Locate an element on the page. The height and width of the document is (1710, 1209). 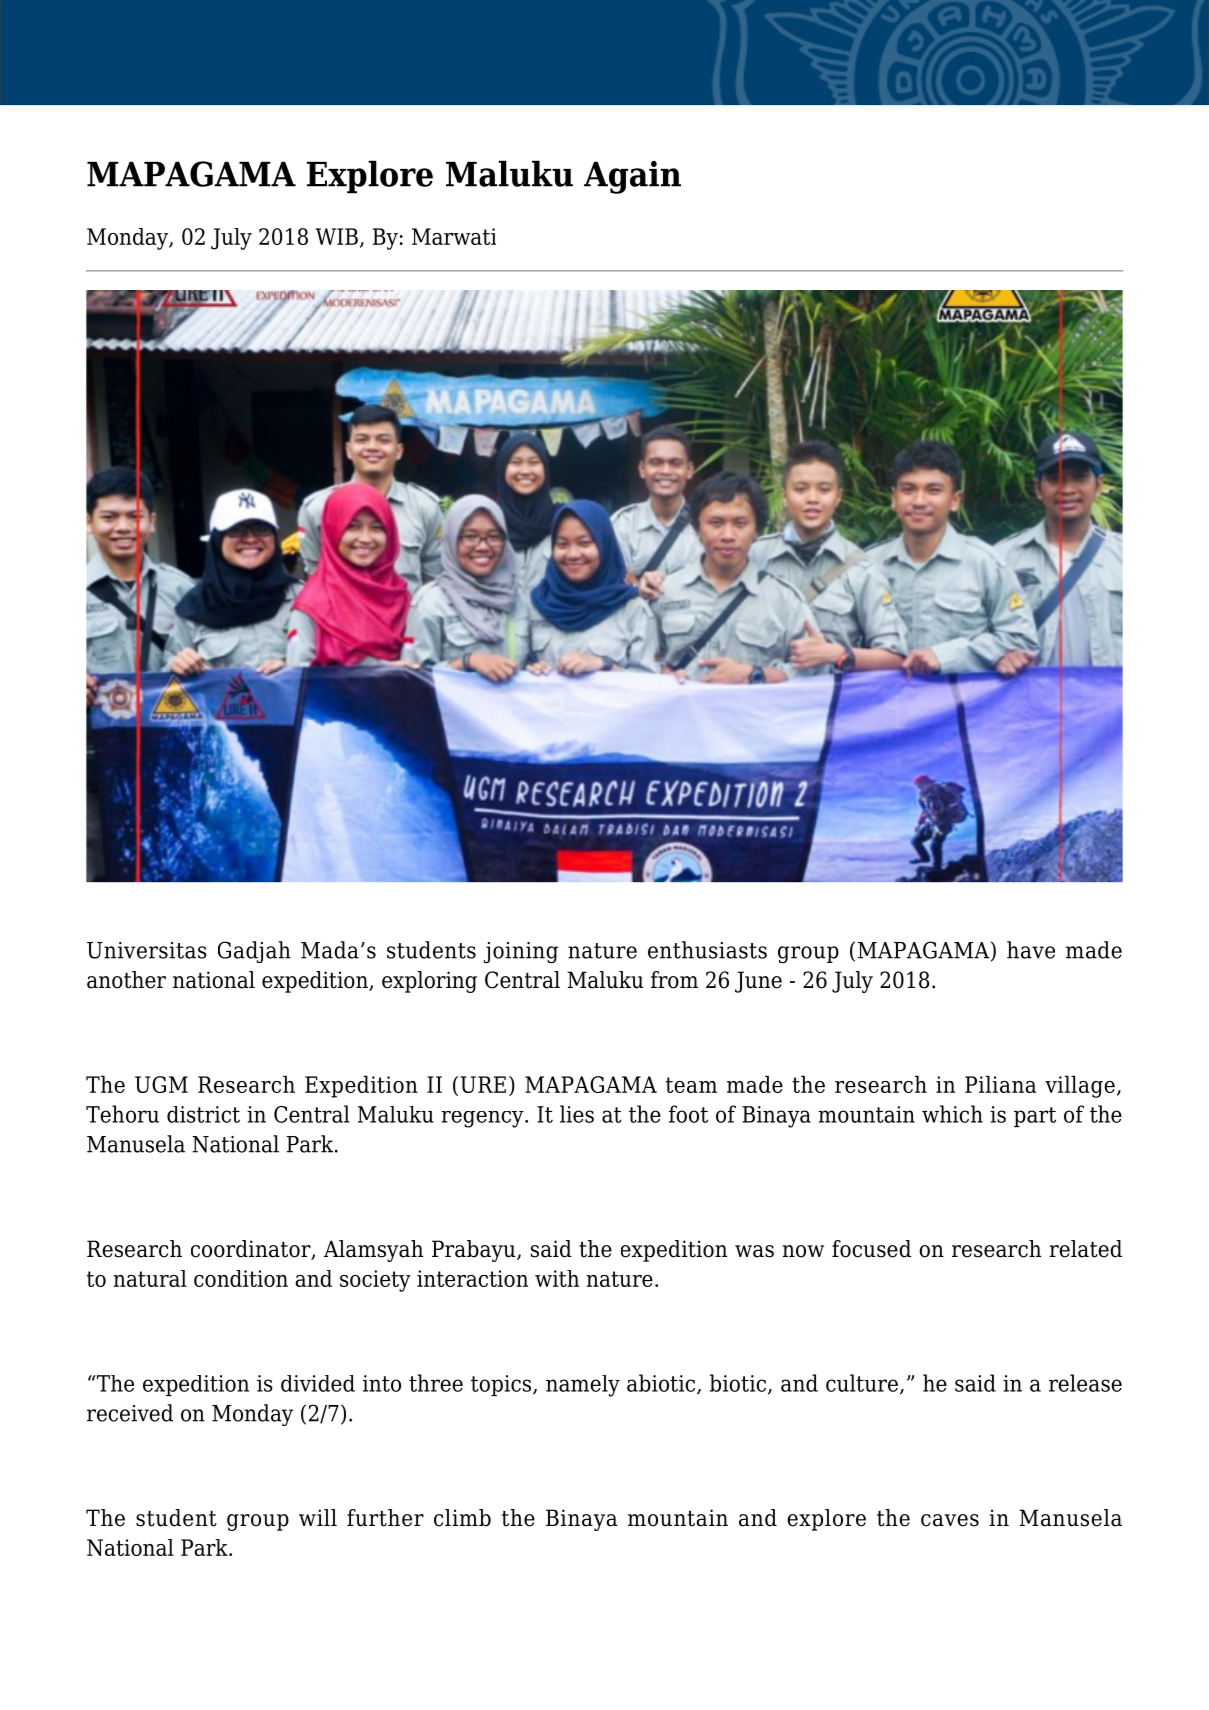
another is located at coordinates (126, 980).
